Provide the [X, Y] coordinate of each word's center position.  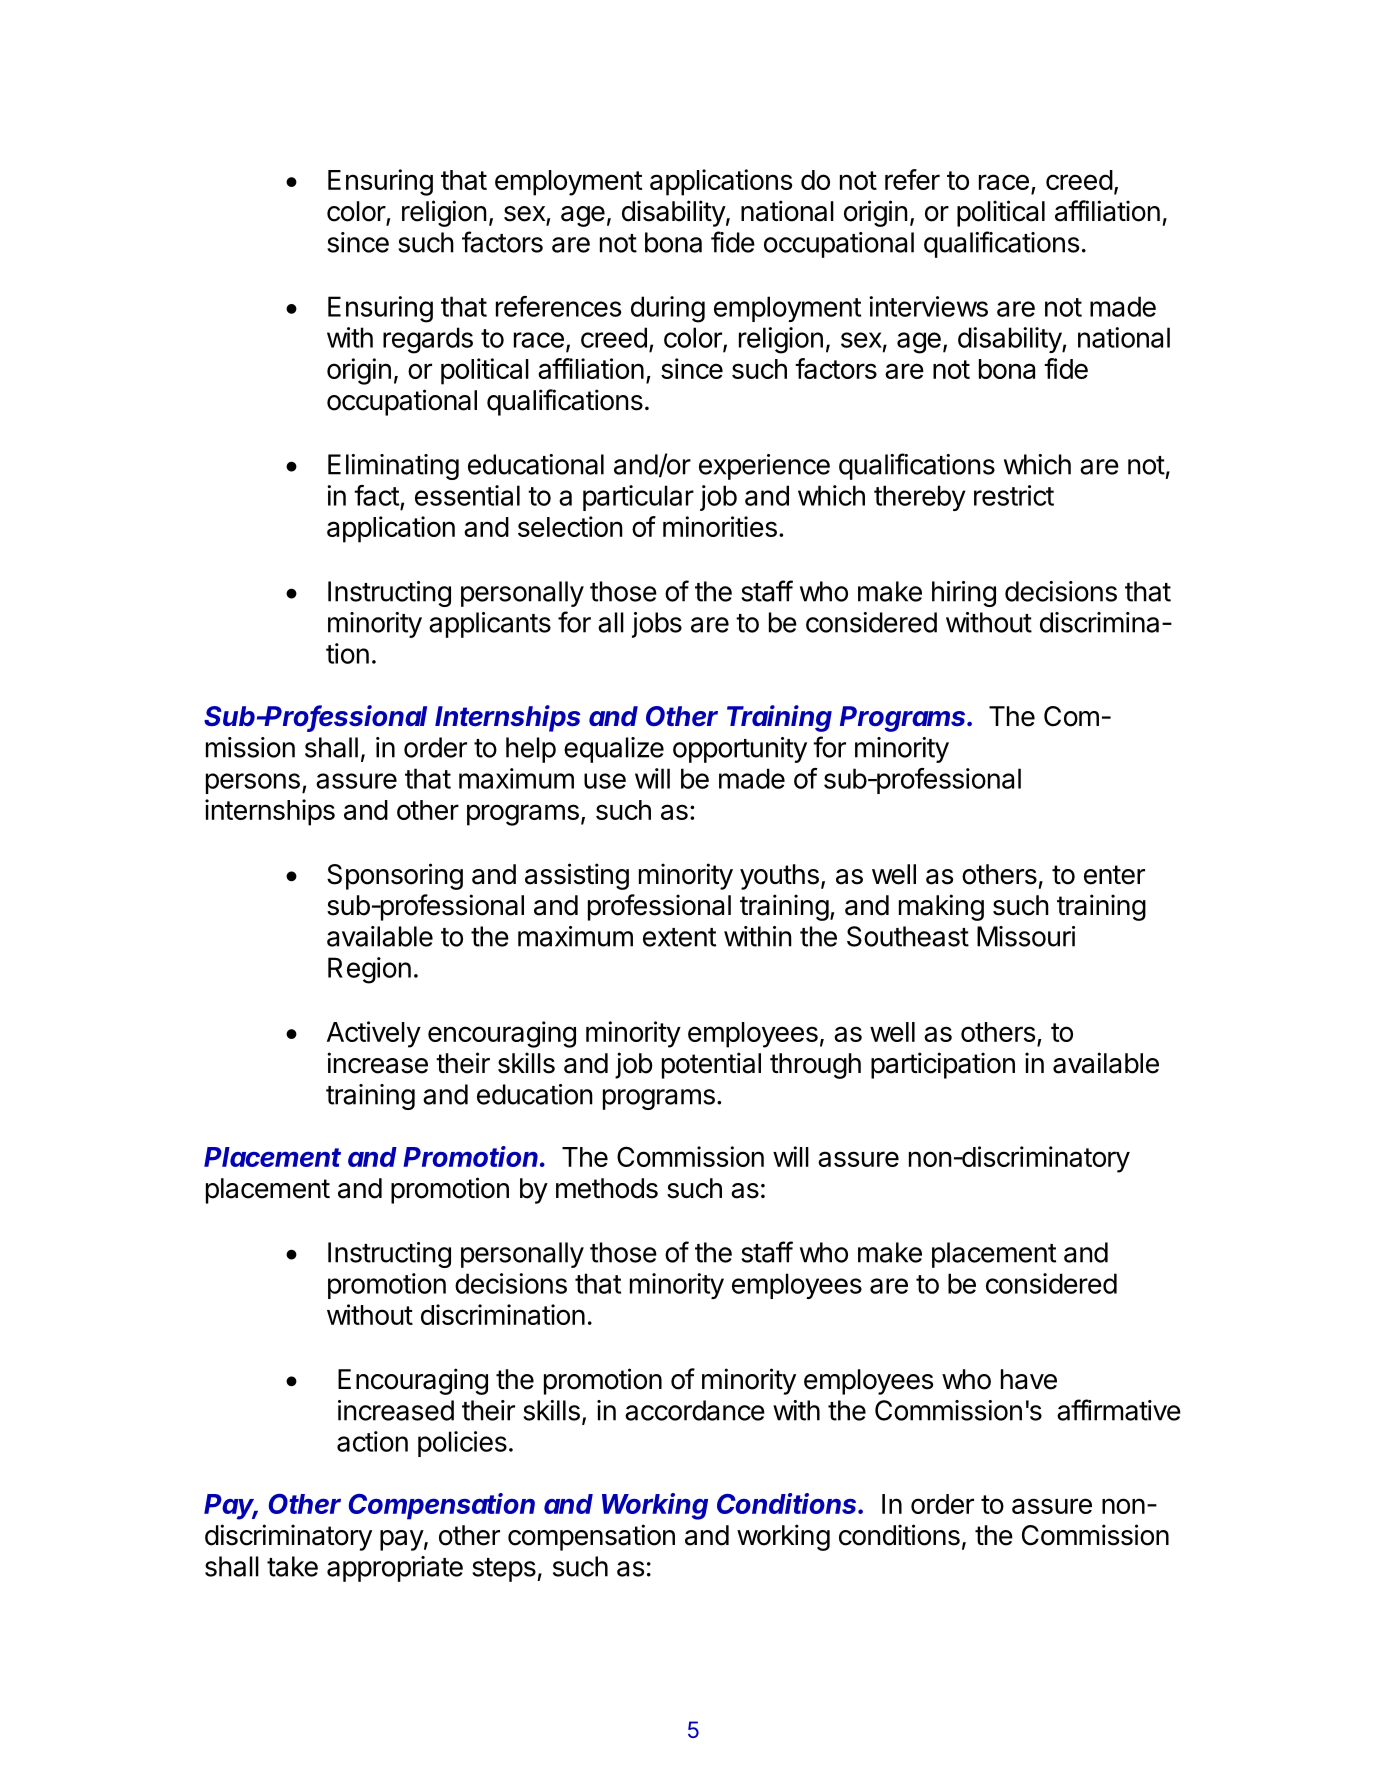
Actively [374, 1034]
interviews [928, 306]
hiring [964, 594]
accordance [695, 1410]
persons [253, 783]
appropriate [395, 1569]
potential [711, 1065]
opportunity [740, 750]
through [815, 1066]
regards [428, 340]
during [668, 309]
